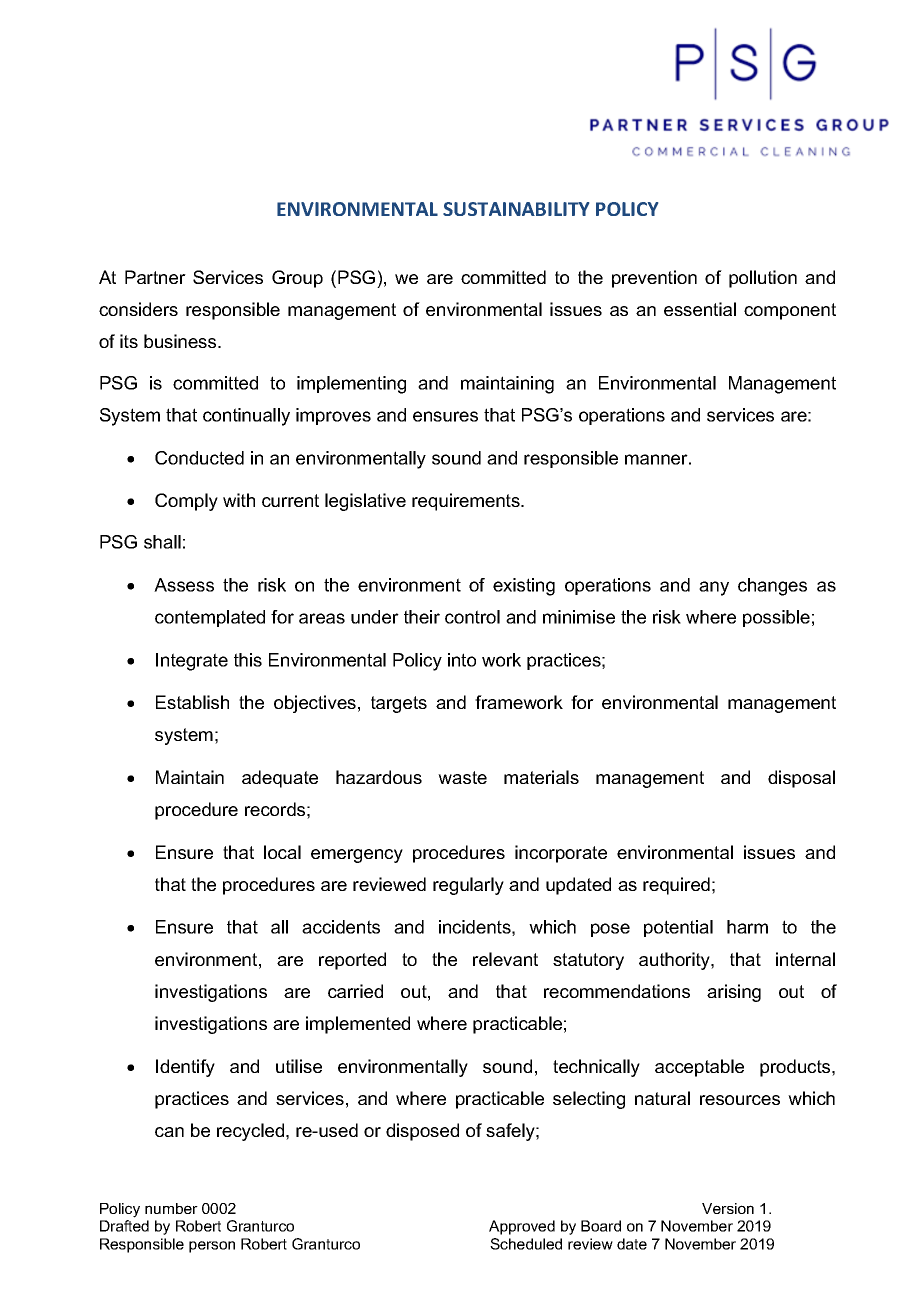 This page has height=1308, width=924. What do you see at coordinates (192, 702) in the page?
I see `Establish` at bounding box center [192, 702].
